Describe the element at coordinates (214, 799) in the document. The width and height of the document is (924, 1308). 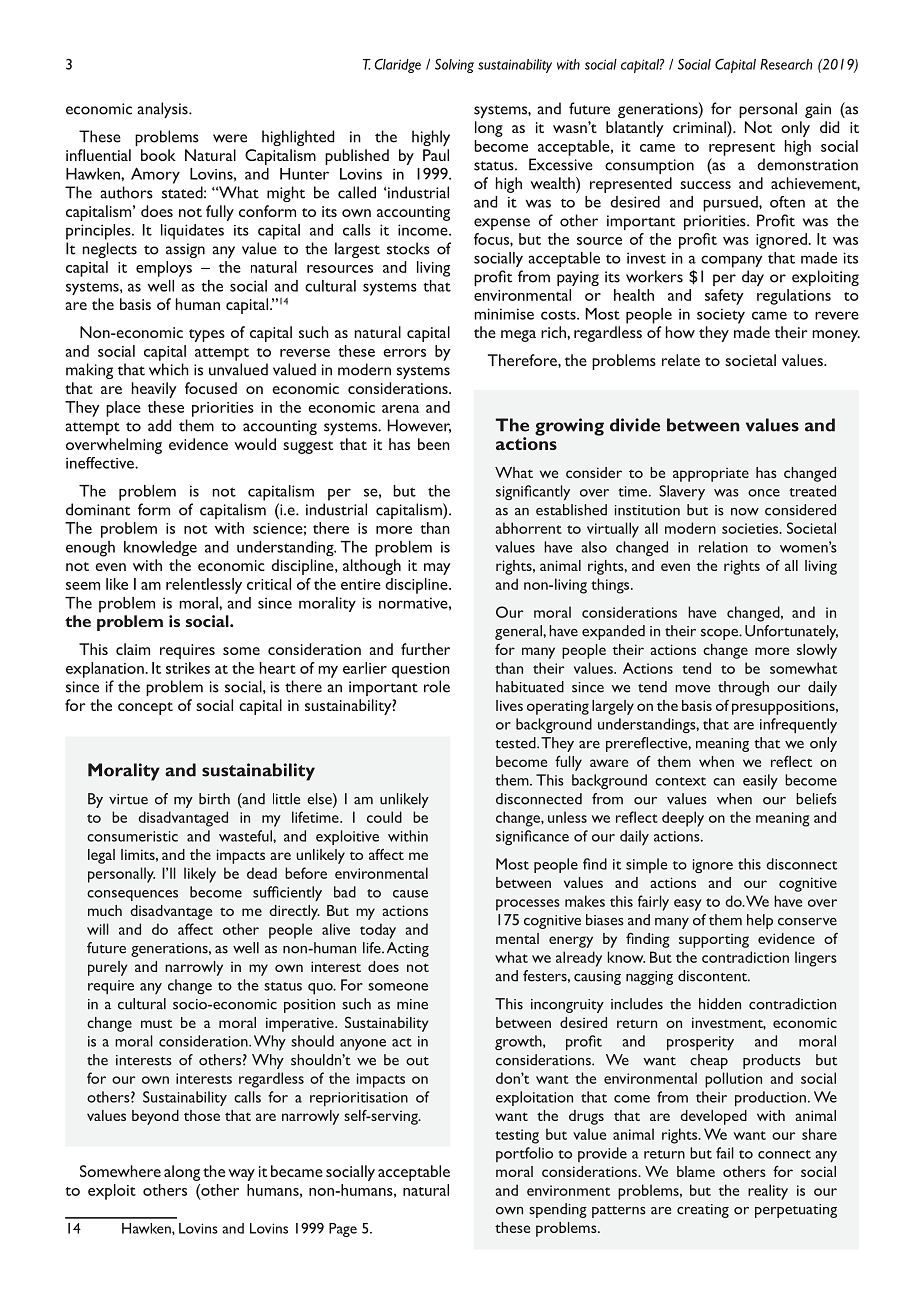
I see `birth` at that location.
